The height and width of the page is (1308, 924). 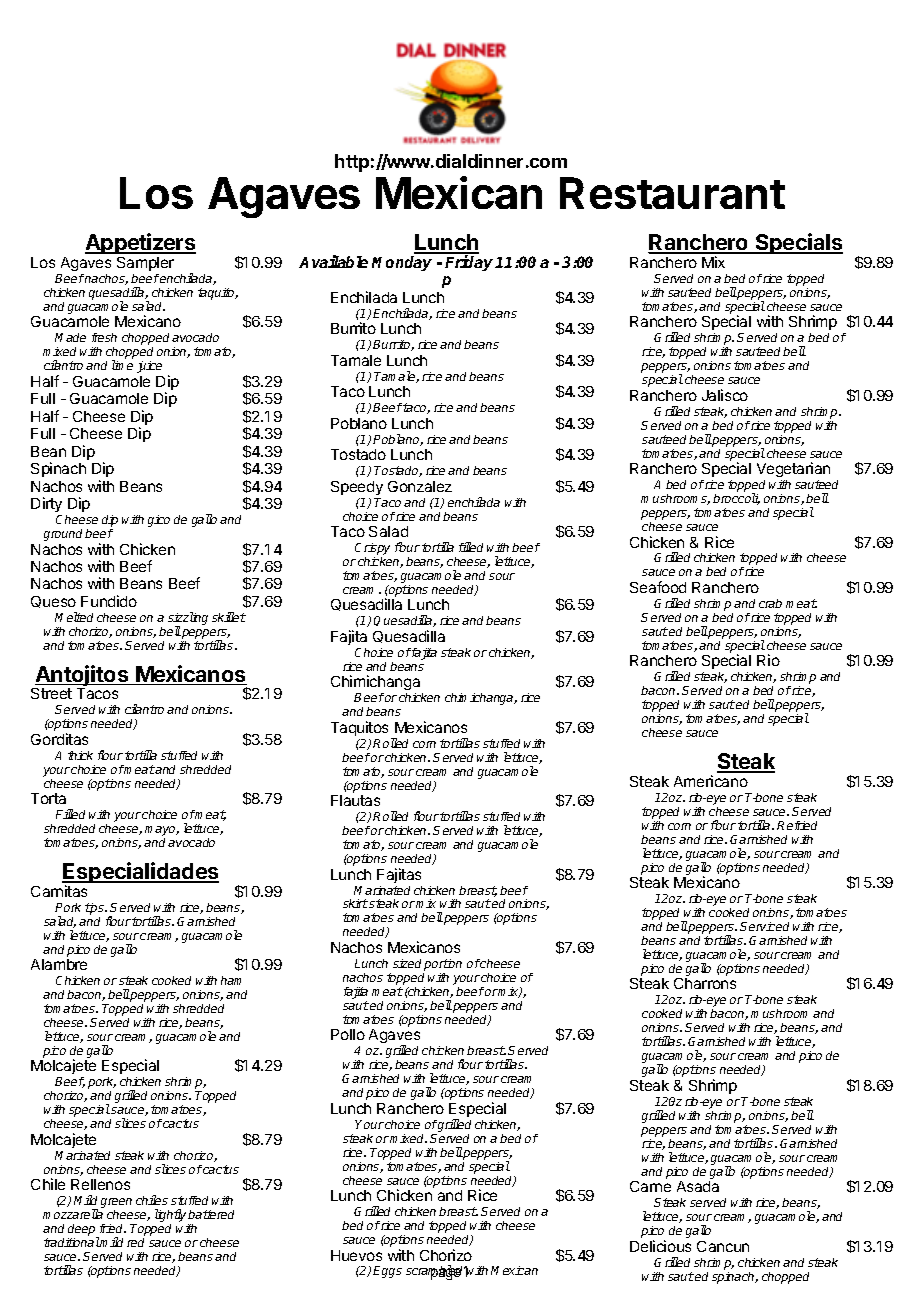 What do you see at coordinates (59, 964) in the page?
I see `Alambre` at bounding box center [59, 964].
